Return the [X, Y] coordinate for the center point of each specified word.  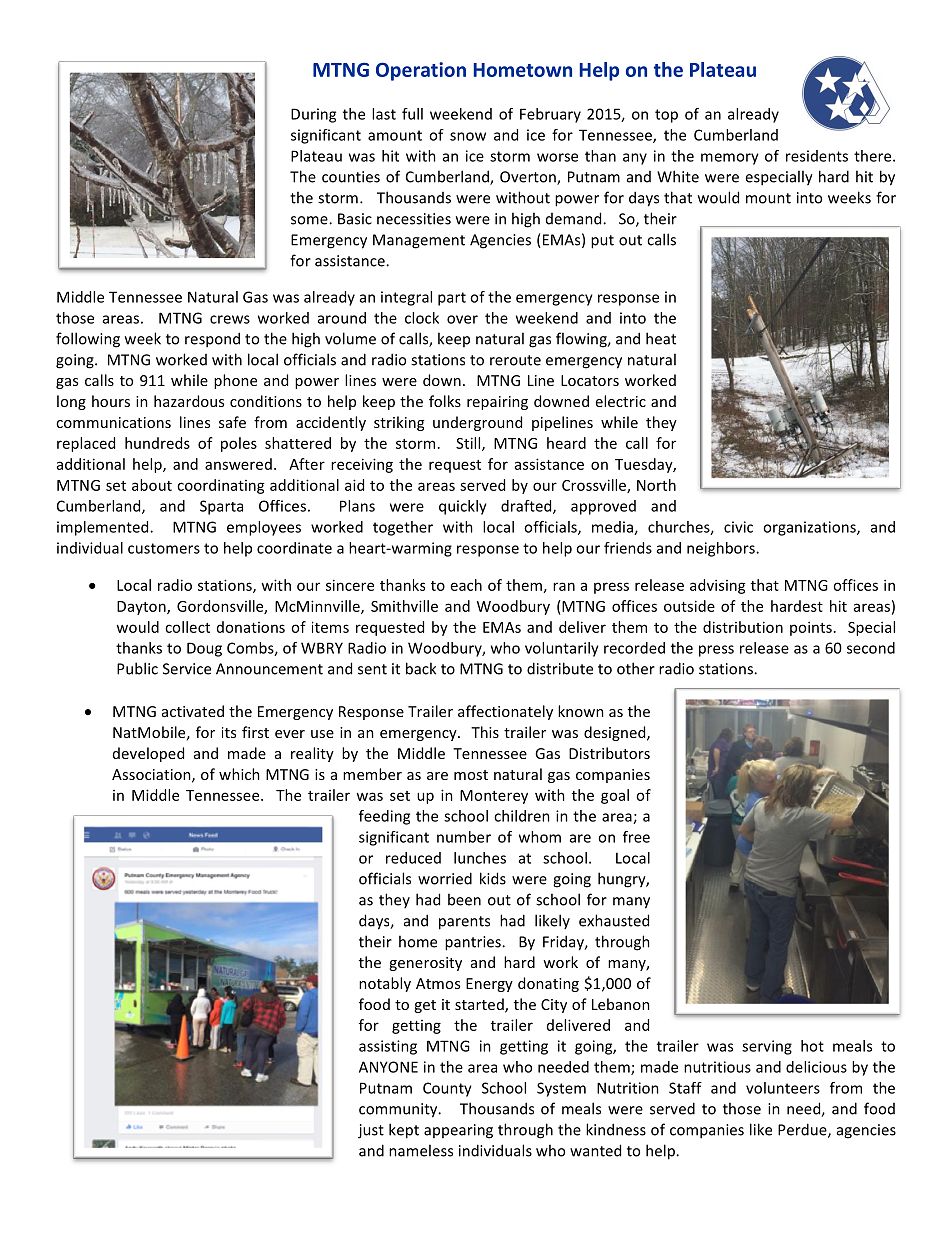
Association [152, 775]
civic [738, 527]
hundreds [157, 443]
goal [615, 796]
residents [817, 156]
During [313, 115]
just [371, 1131]
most [471, 775]
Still [469, 444]
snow [468, 136]
